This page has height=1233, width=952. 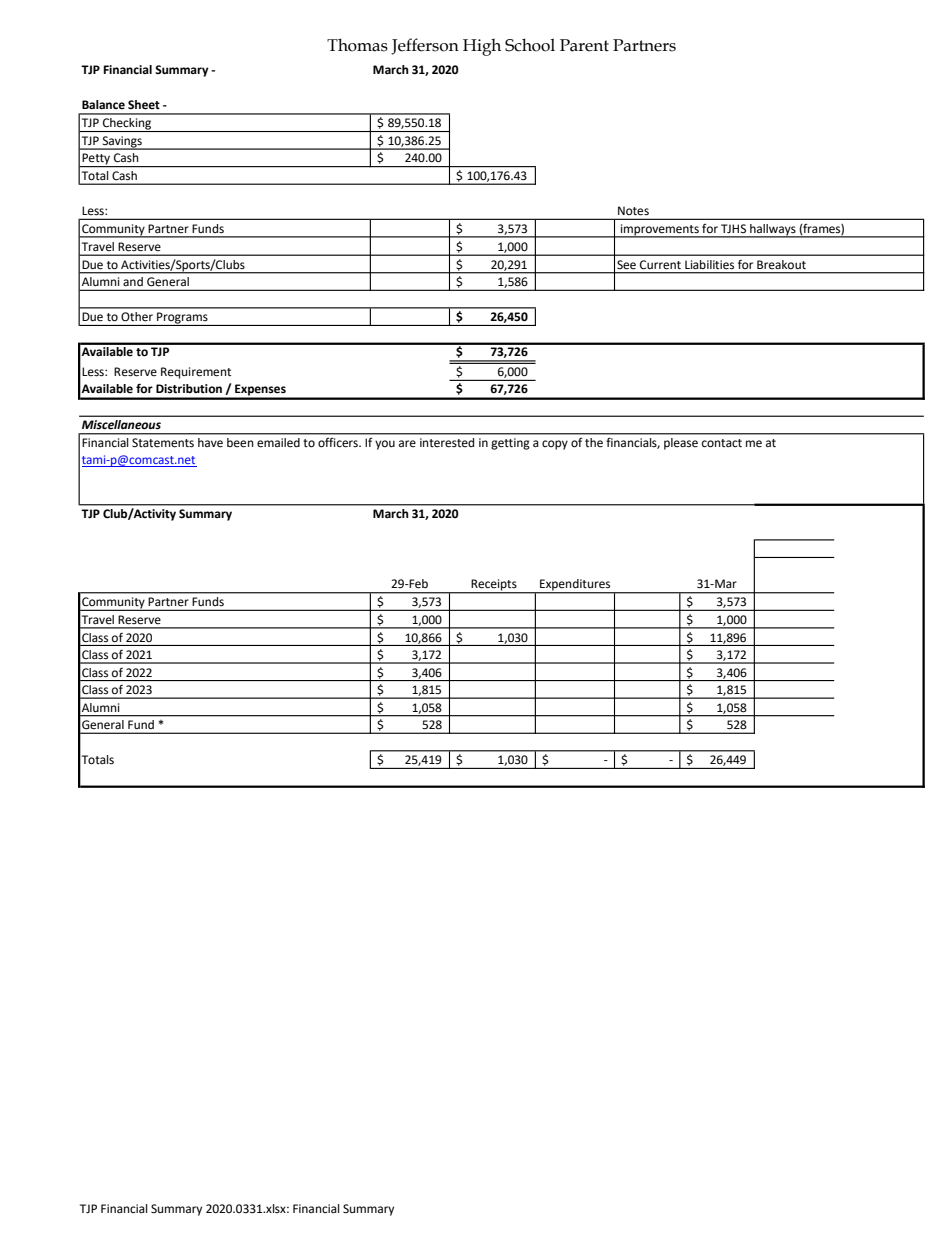 What do you see at coordinates (494, 586) in the page?
I see `Receipts` at bounding box center [494, 586].
